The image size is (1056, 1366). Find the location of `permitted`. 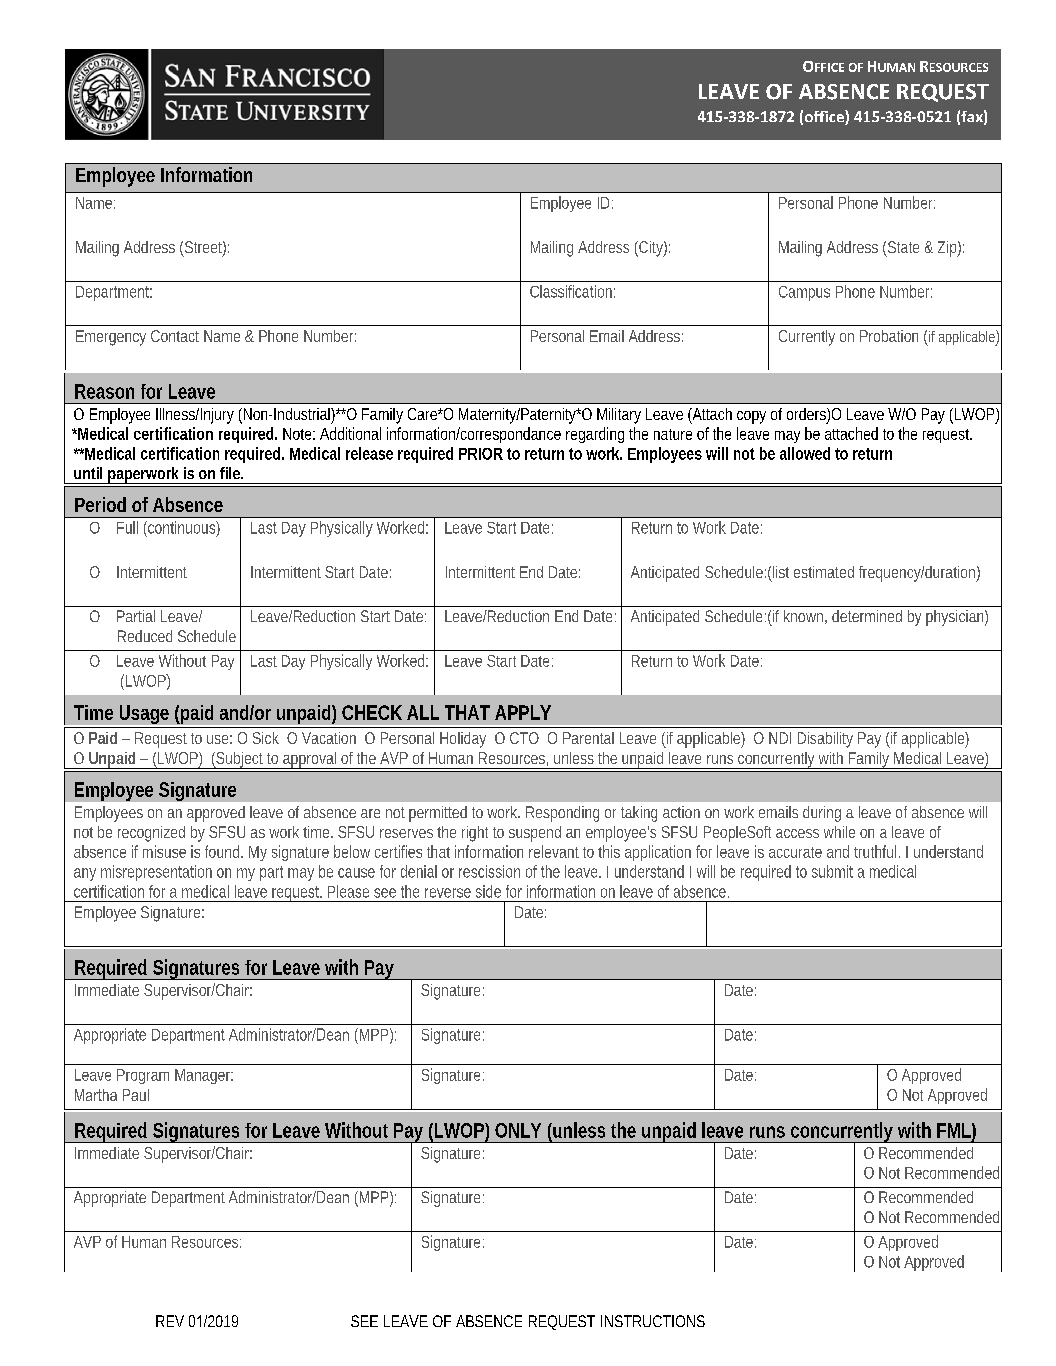

permitted is located at coordinates (438, 814).
